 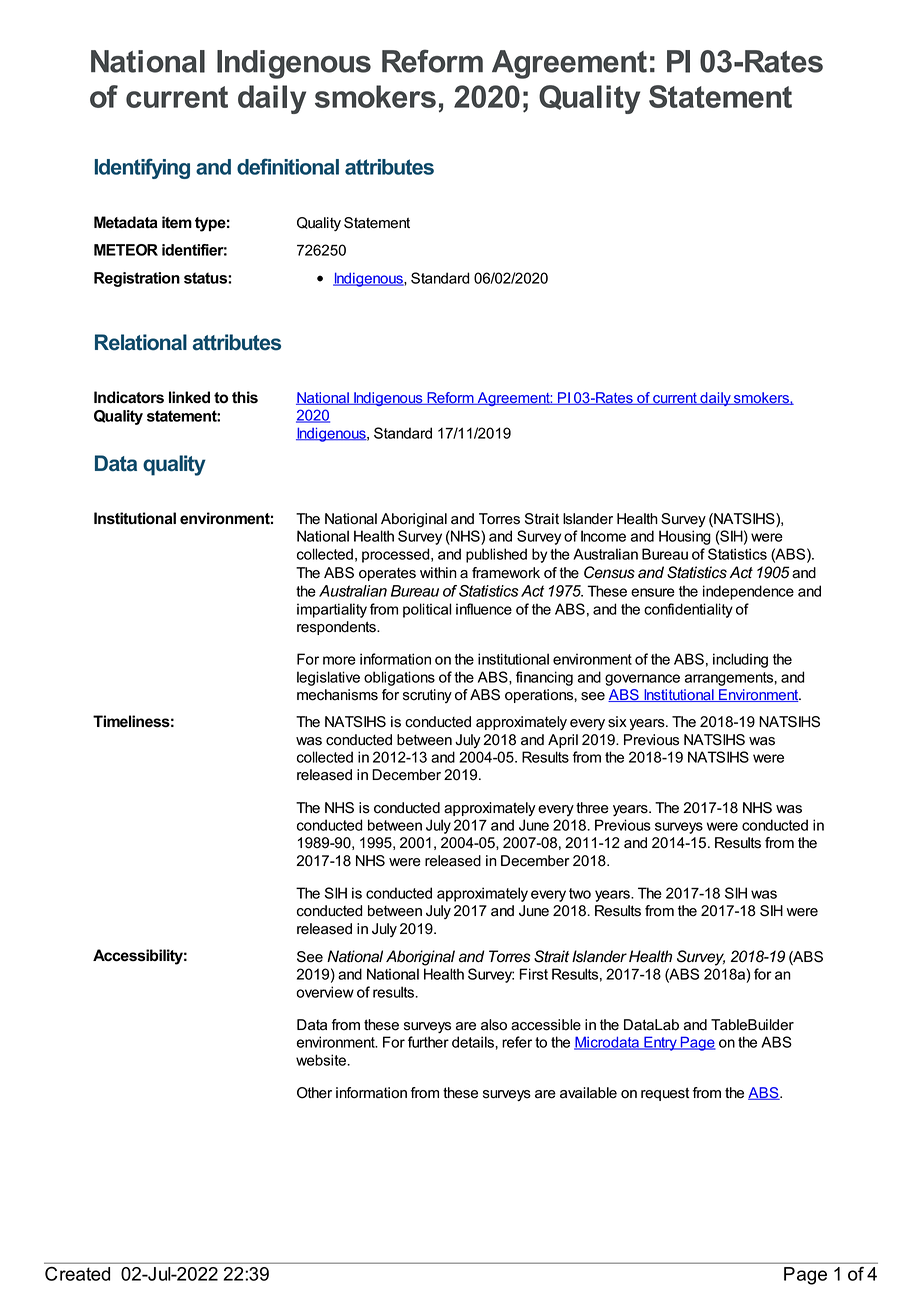 What do you see at coordinates (617, 722) in the screenshot?
I see `six` at bounding box center [617, 722].
